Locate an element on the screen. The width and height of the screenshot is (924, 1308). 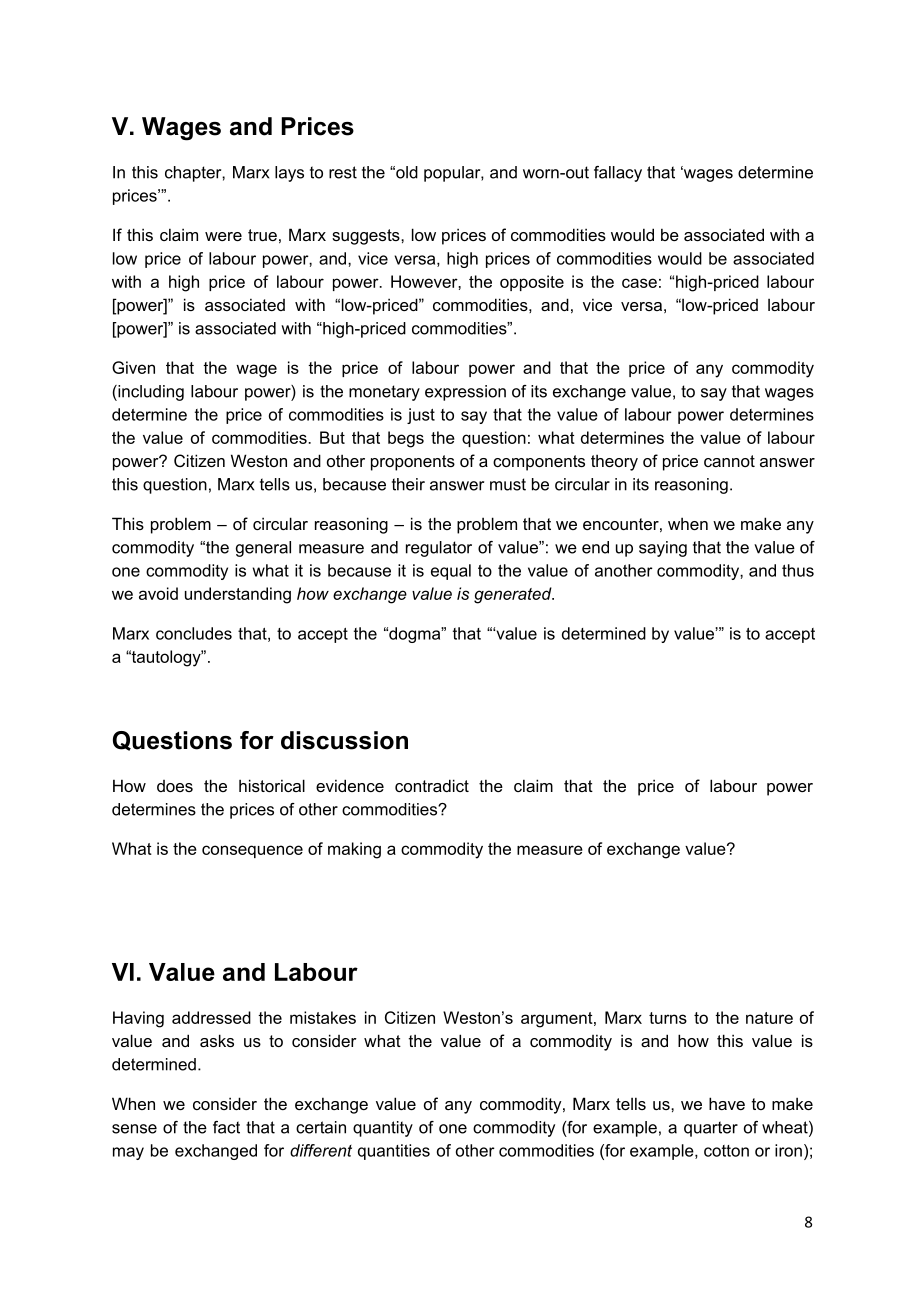
must is located at coordinates (508, 484).
